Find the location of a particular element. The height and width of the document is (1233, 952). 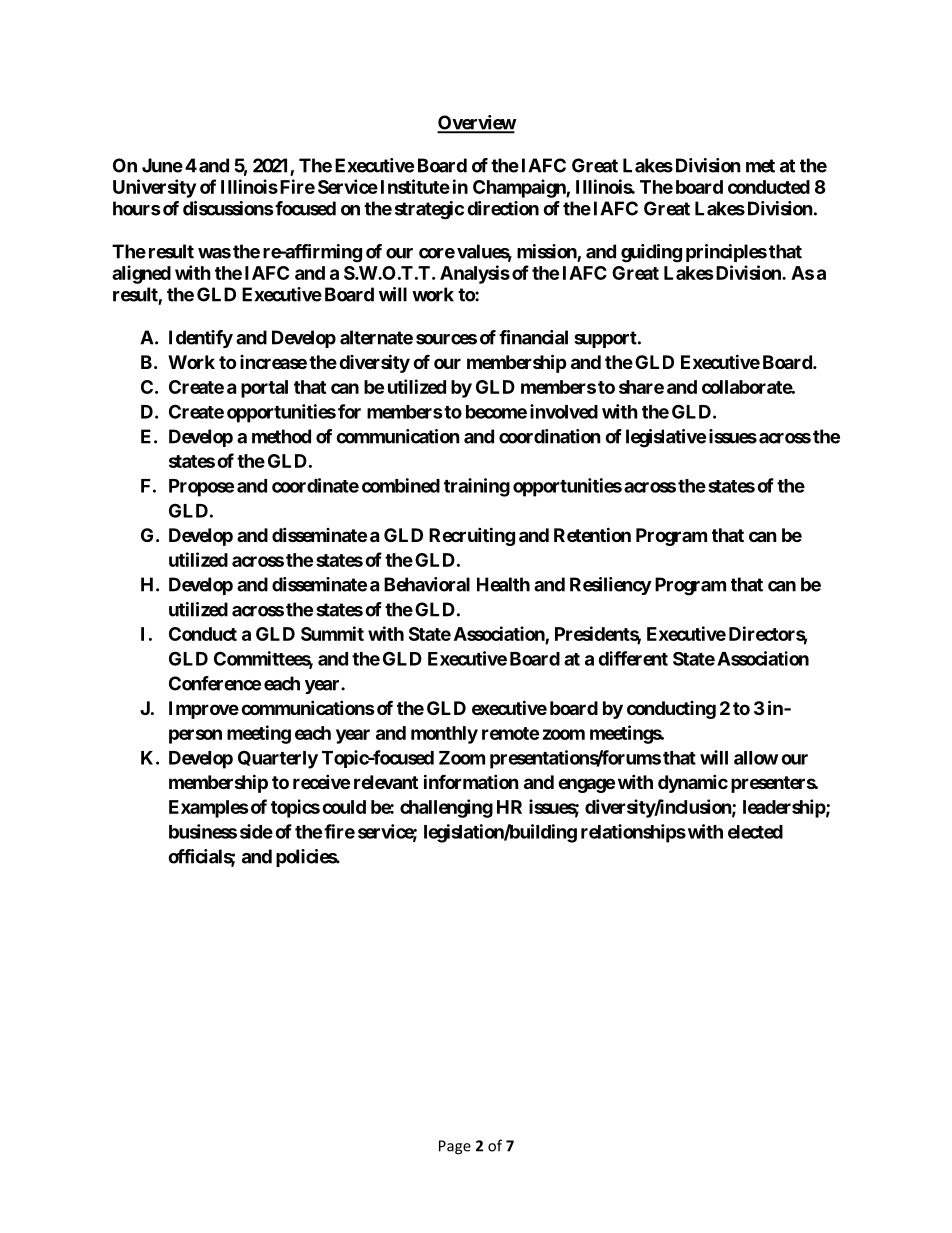

could is located at coordinates (344, 807).
